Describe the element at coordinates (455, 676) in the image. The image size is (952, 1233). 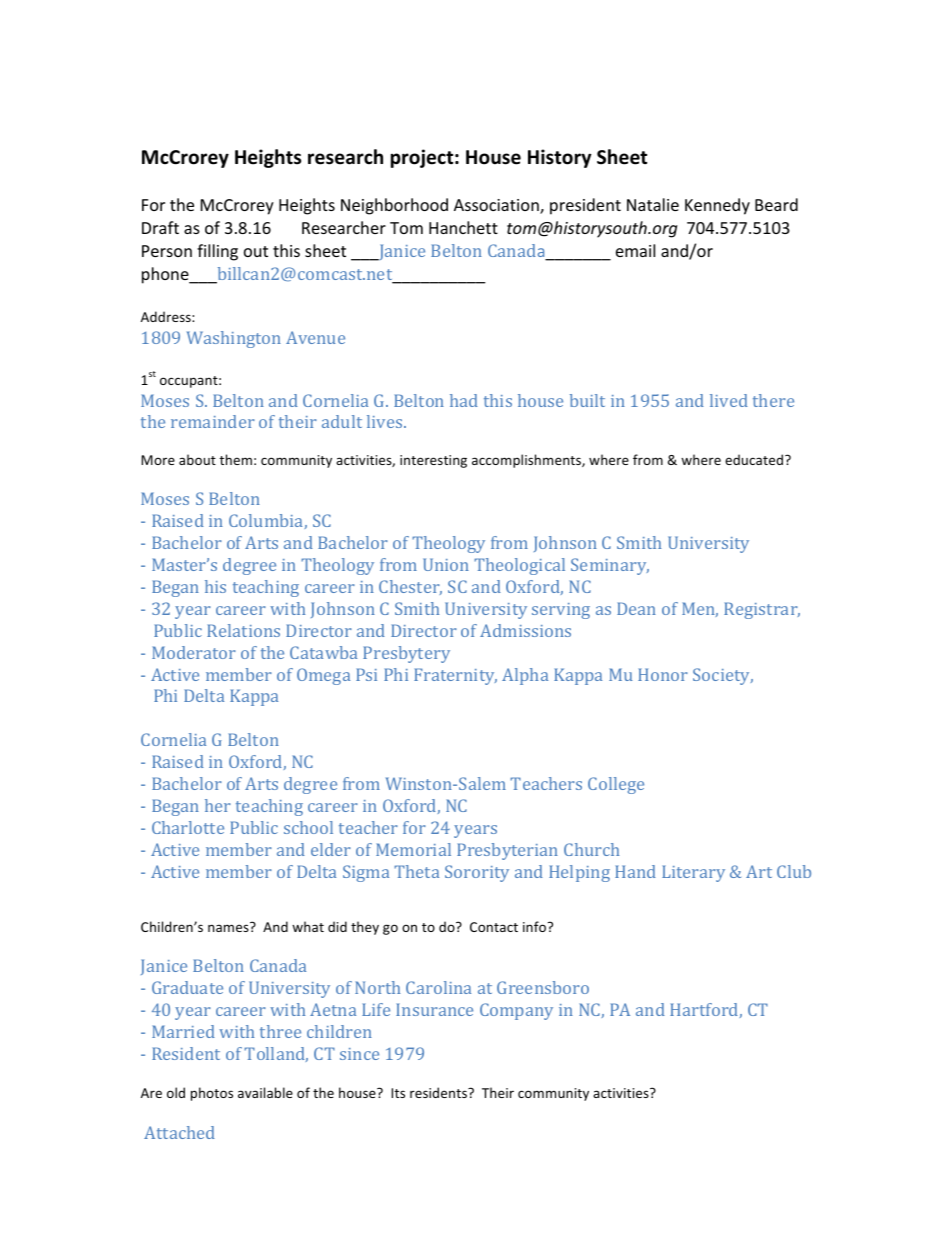
I see `Fraternity` at that location.
